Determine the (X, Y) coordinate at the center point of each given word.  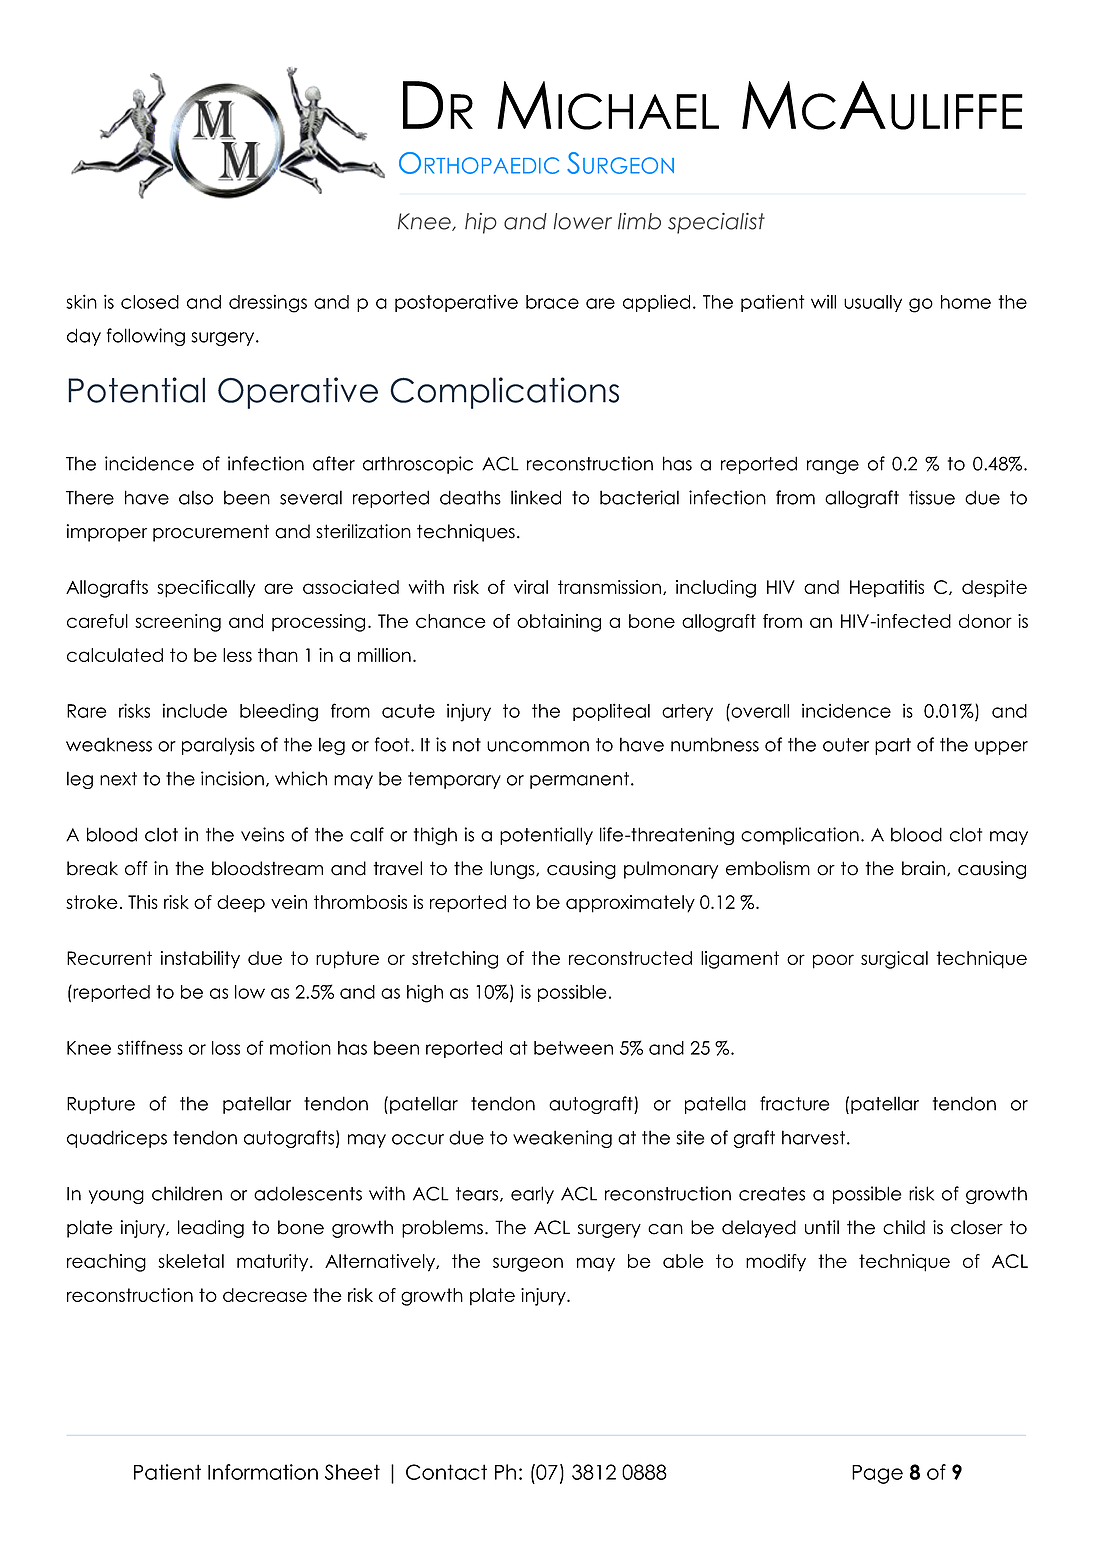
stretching (455, 960)
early (532, 1195)
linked (536, 497)
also (196, 497)
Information (263, 1472)
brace (552, 302)
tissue (932, 497)
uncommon (538, 746)
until (822, 1227)
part (893, 746)
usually (873, 303)
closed (150, 302)
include (195, 710)
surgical (894, 960)
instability (200, 960)
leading (211, 1229)
